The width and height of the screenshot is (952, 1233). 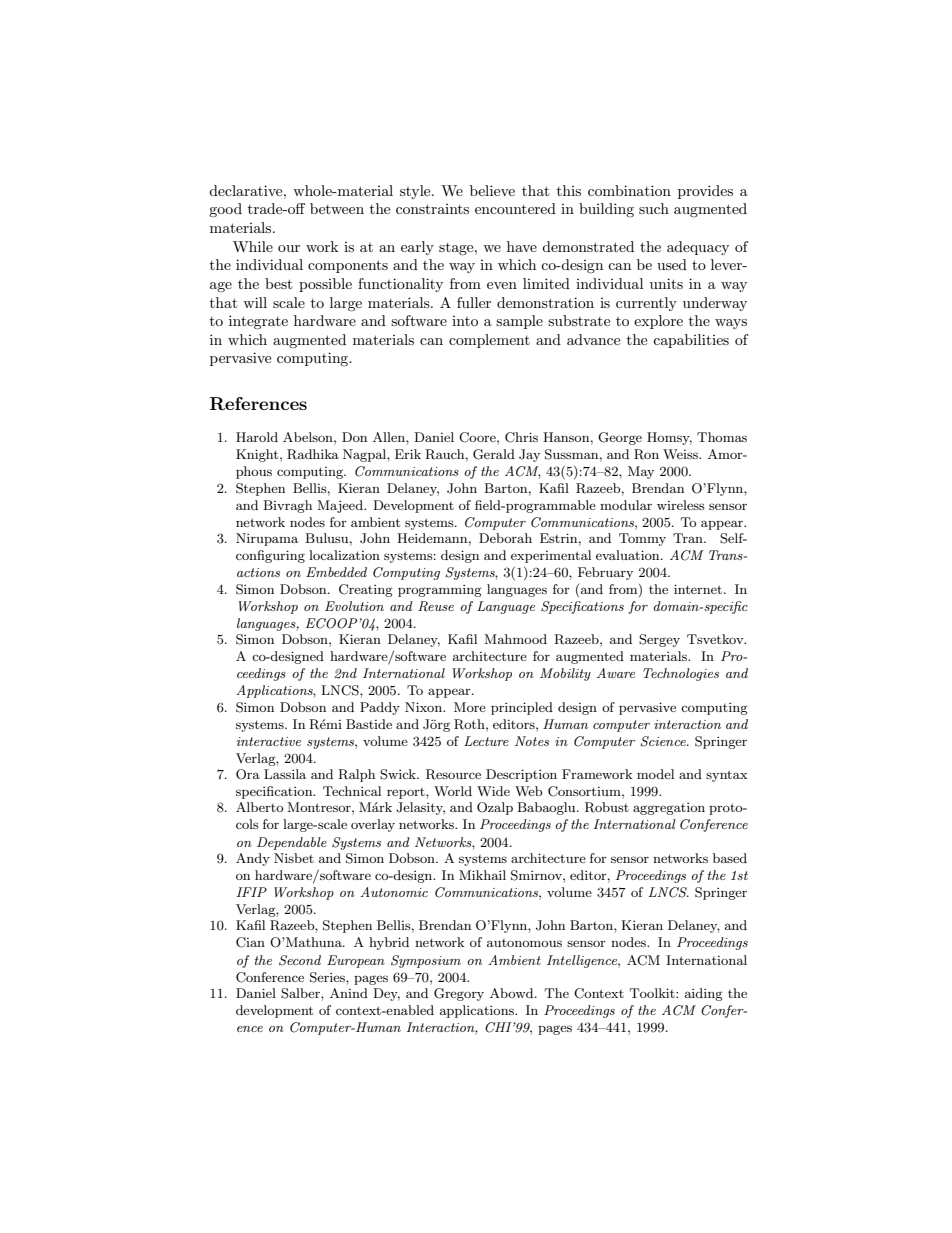 What do you see at coordinates (300, 960) in the screenshot?
I see `Second` at bounding box center [300, 960].
